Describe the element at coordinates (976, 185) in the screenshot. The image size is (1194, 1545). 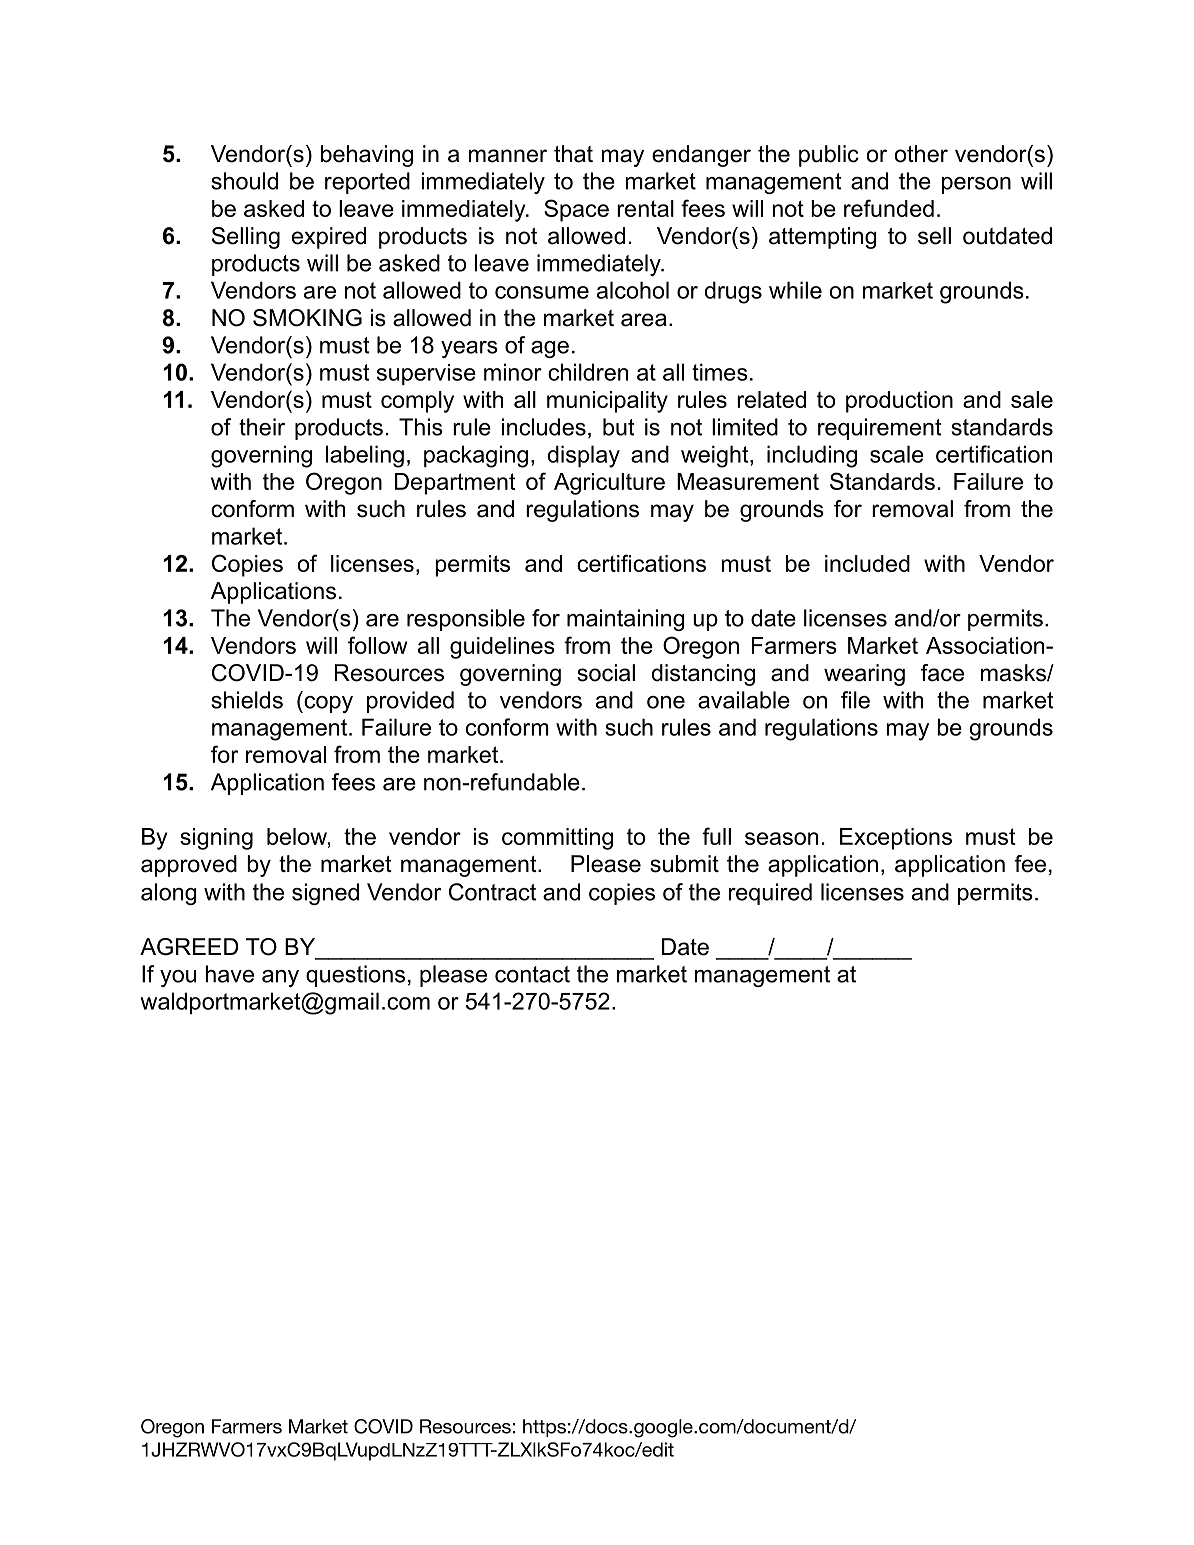
I see `person` at that location.
